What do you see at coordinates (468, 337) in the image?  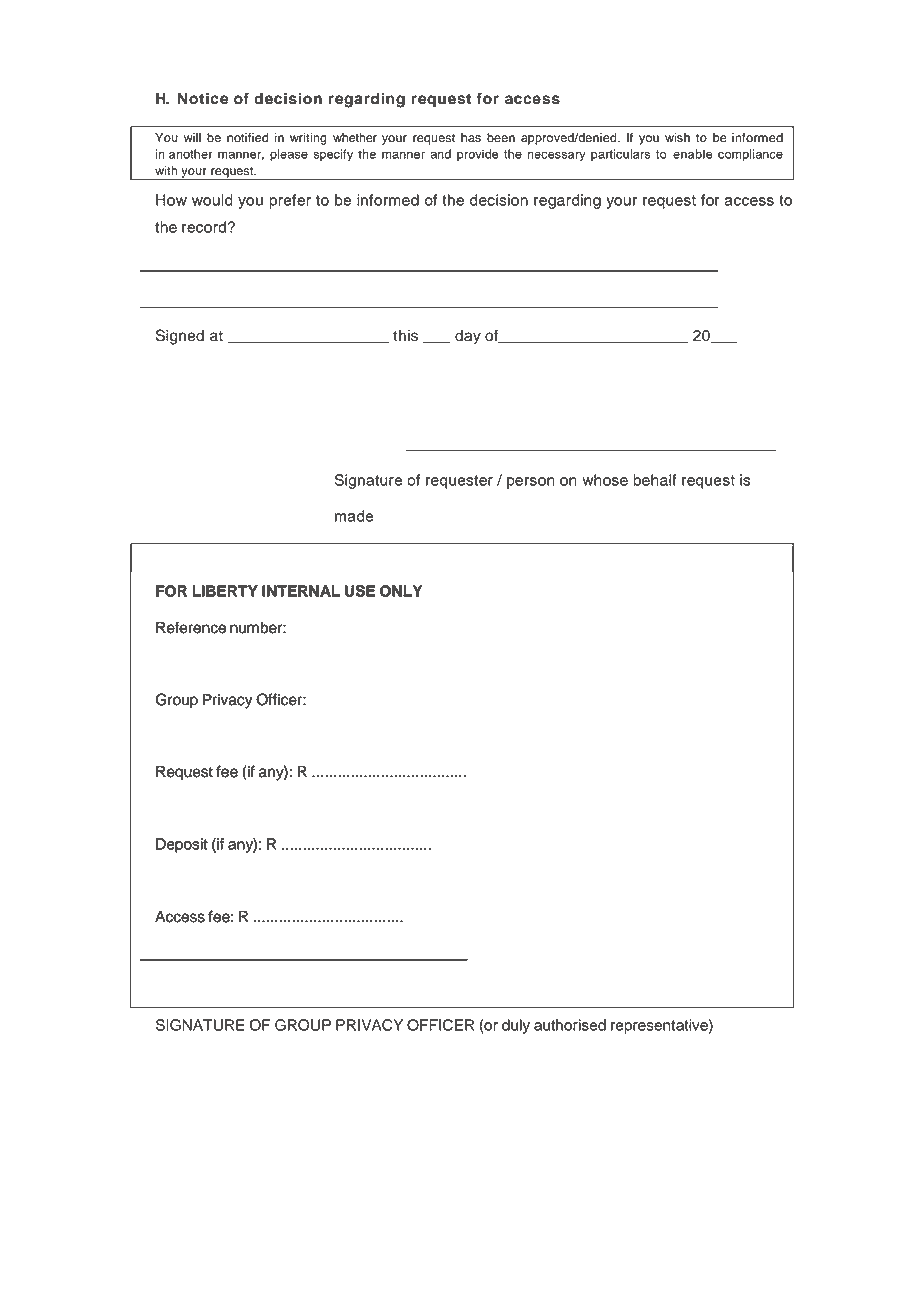 I see `day` at bounding box center [468, 337].
